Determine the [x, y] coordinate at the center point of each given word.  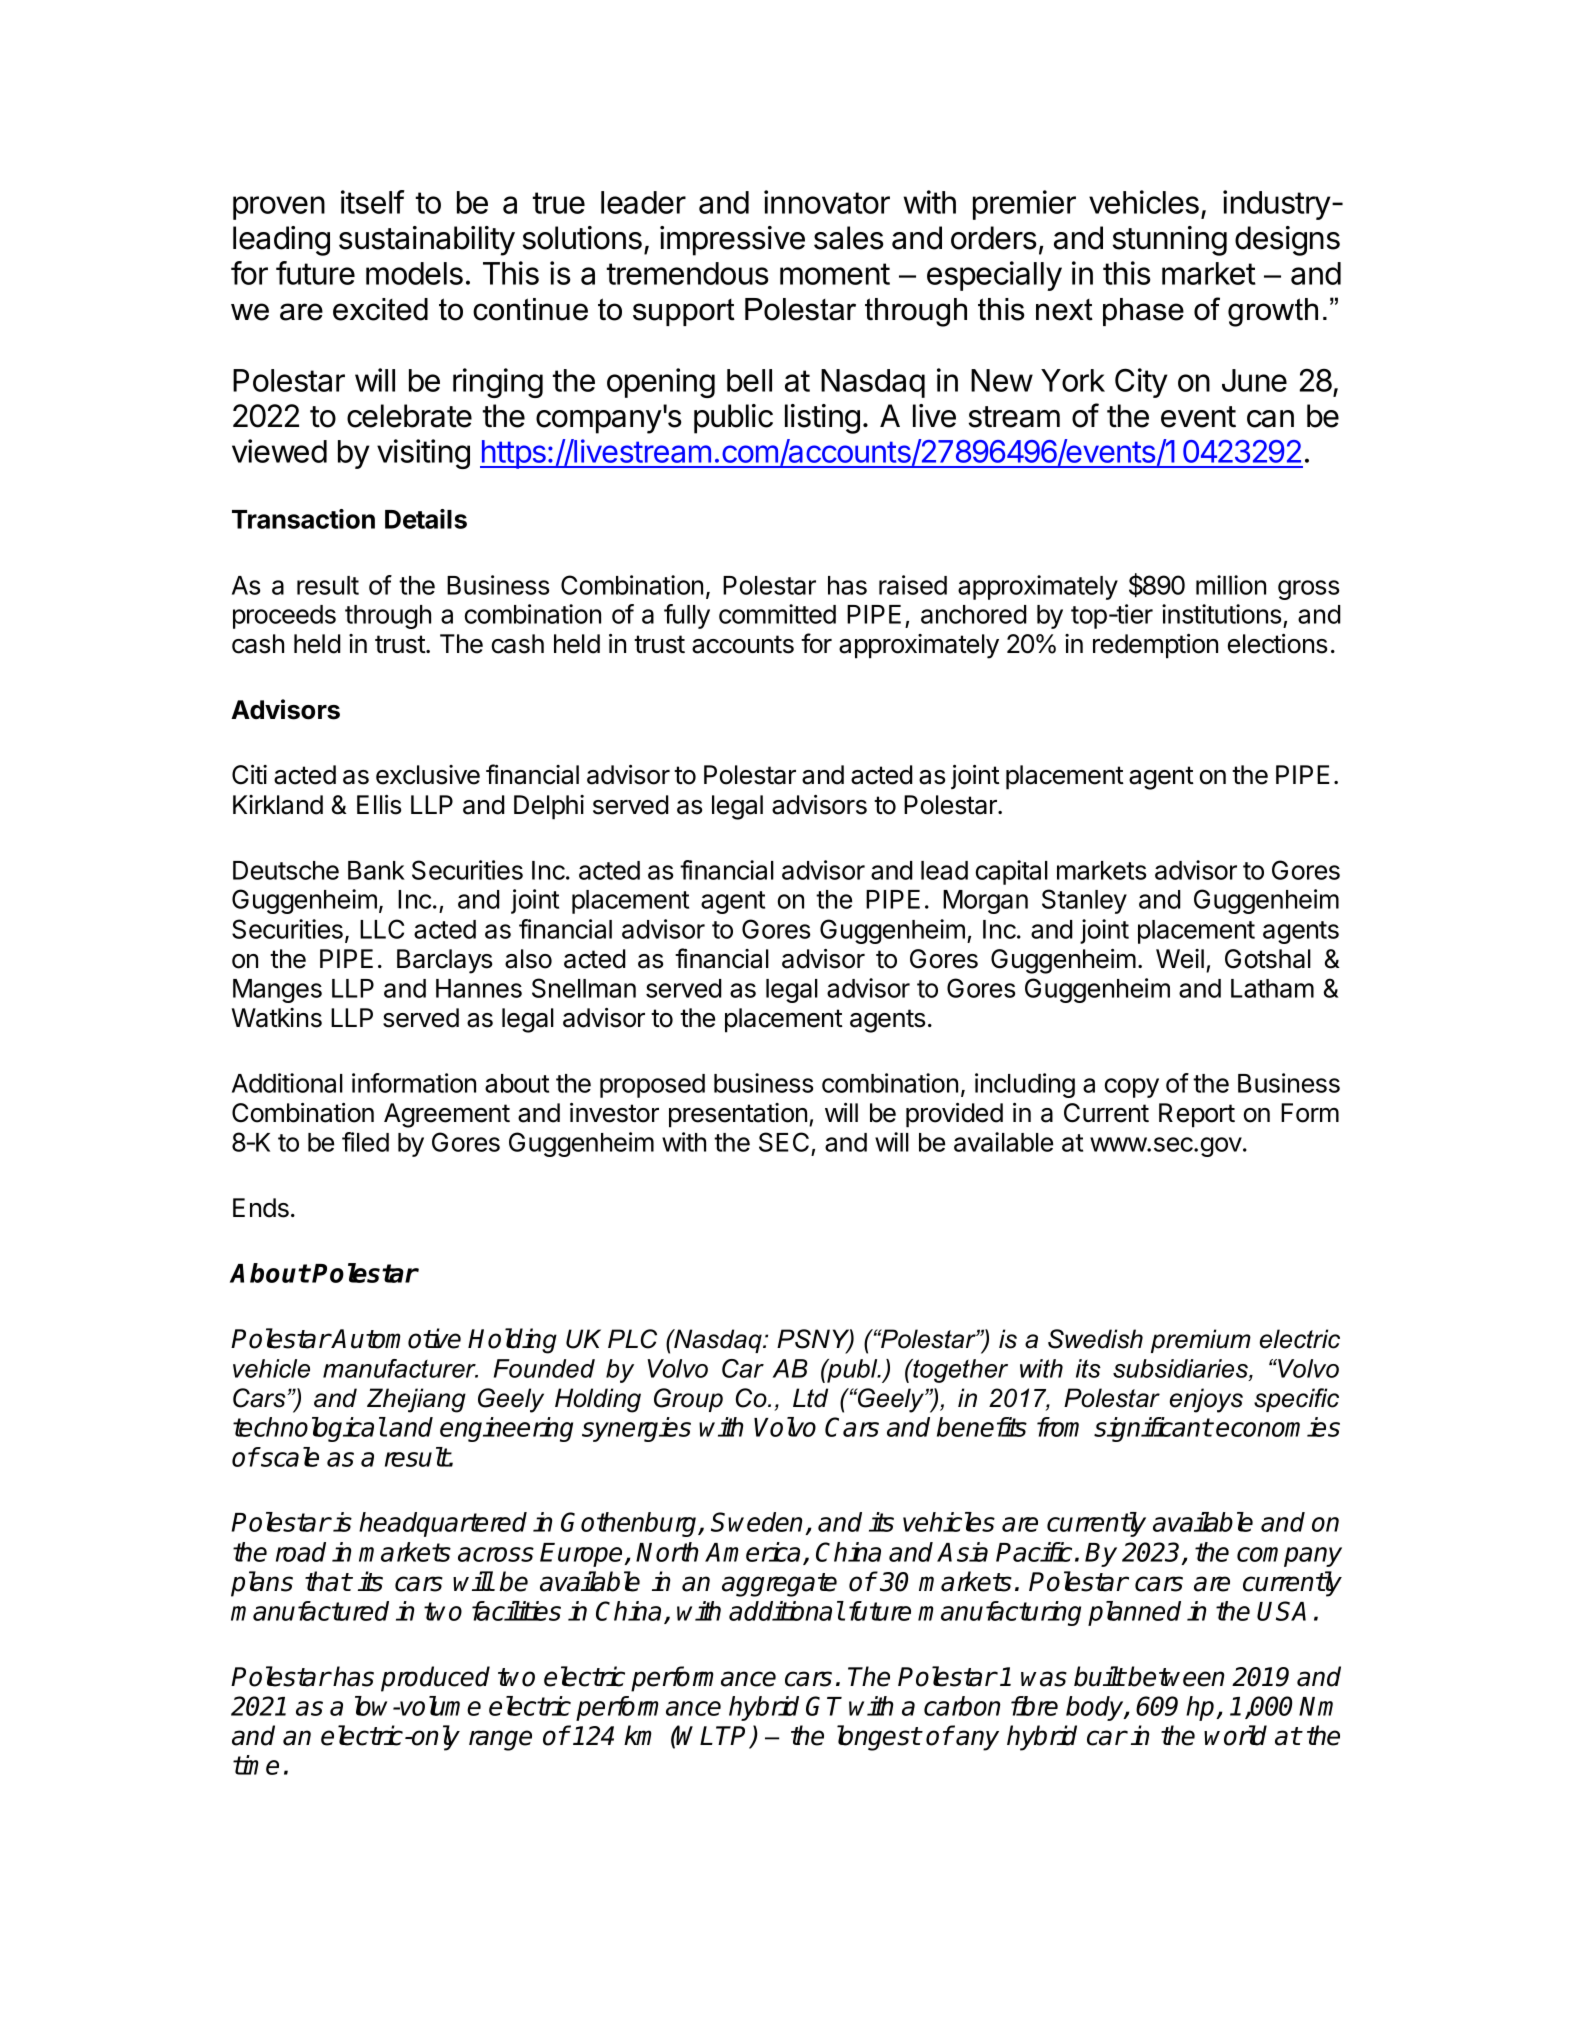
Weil [1180, 959]
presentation [738, 1115]
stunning [1169, 241]
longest [879, 1738]
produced [435, 1679]
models [414, 273]
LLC [382, 929]
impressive [732, 241]
